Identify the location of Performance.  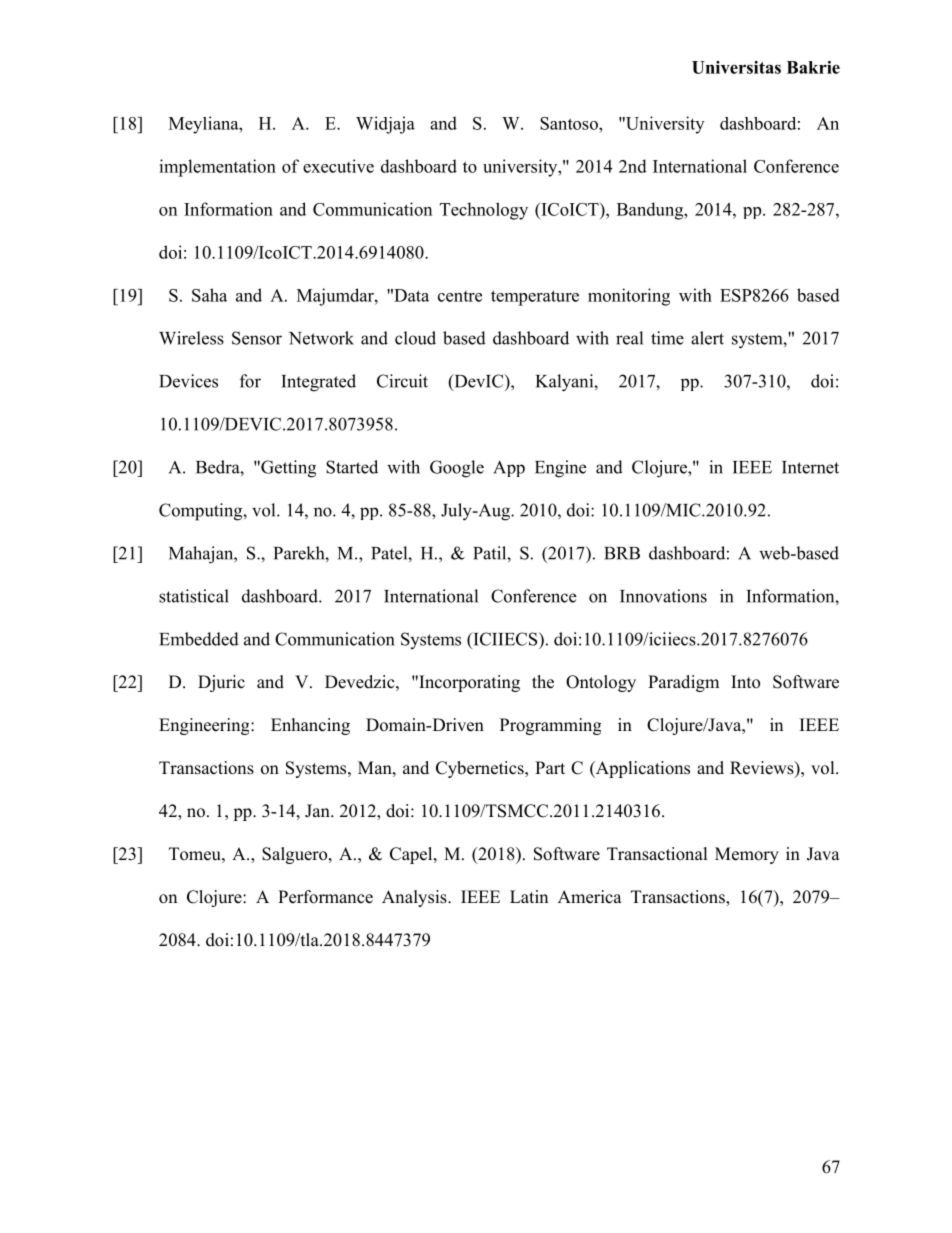
(325, 897).
